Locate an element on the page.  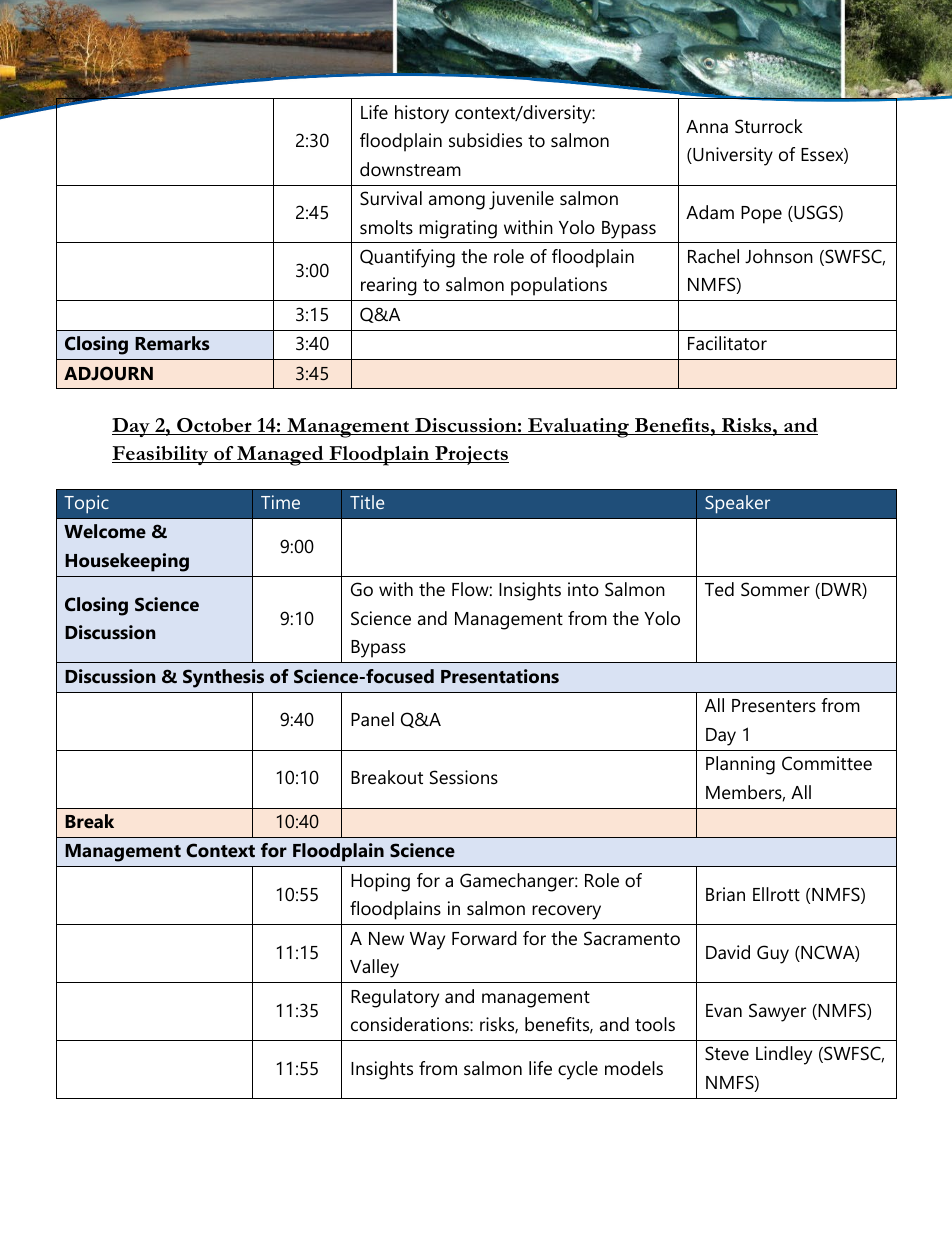
Facilitator is located at coordinates (727, 343).
